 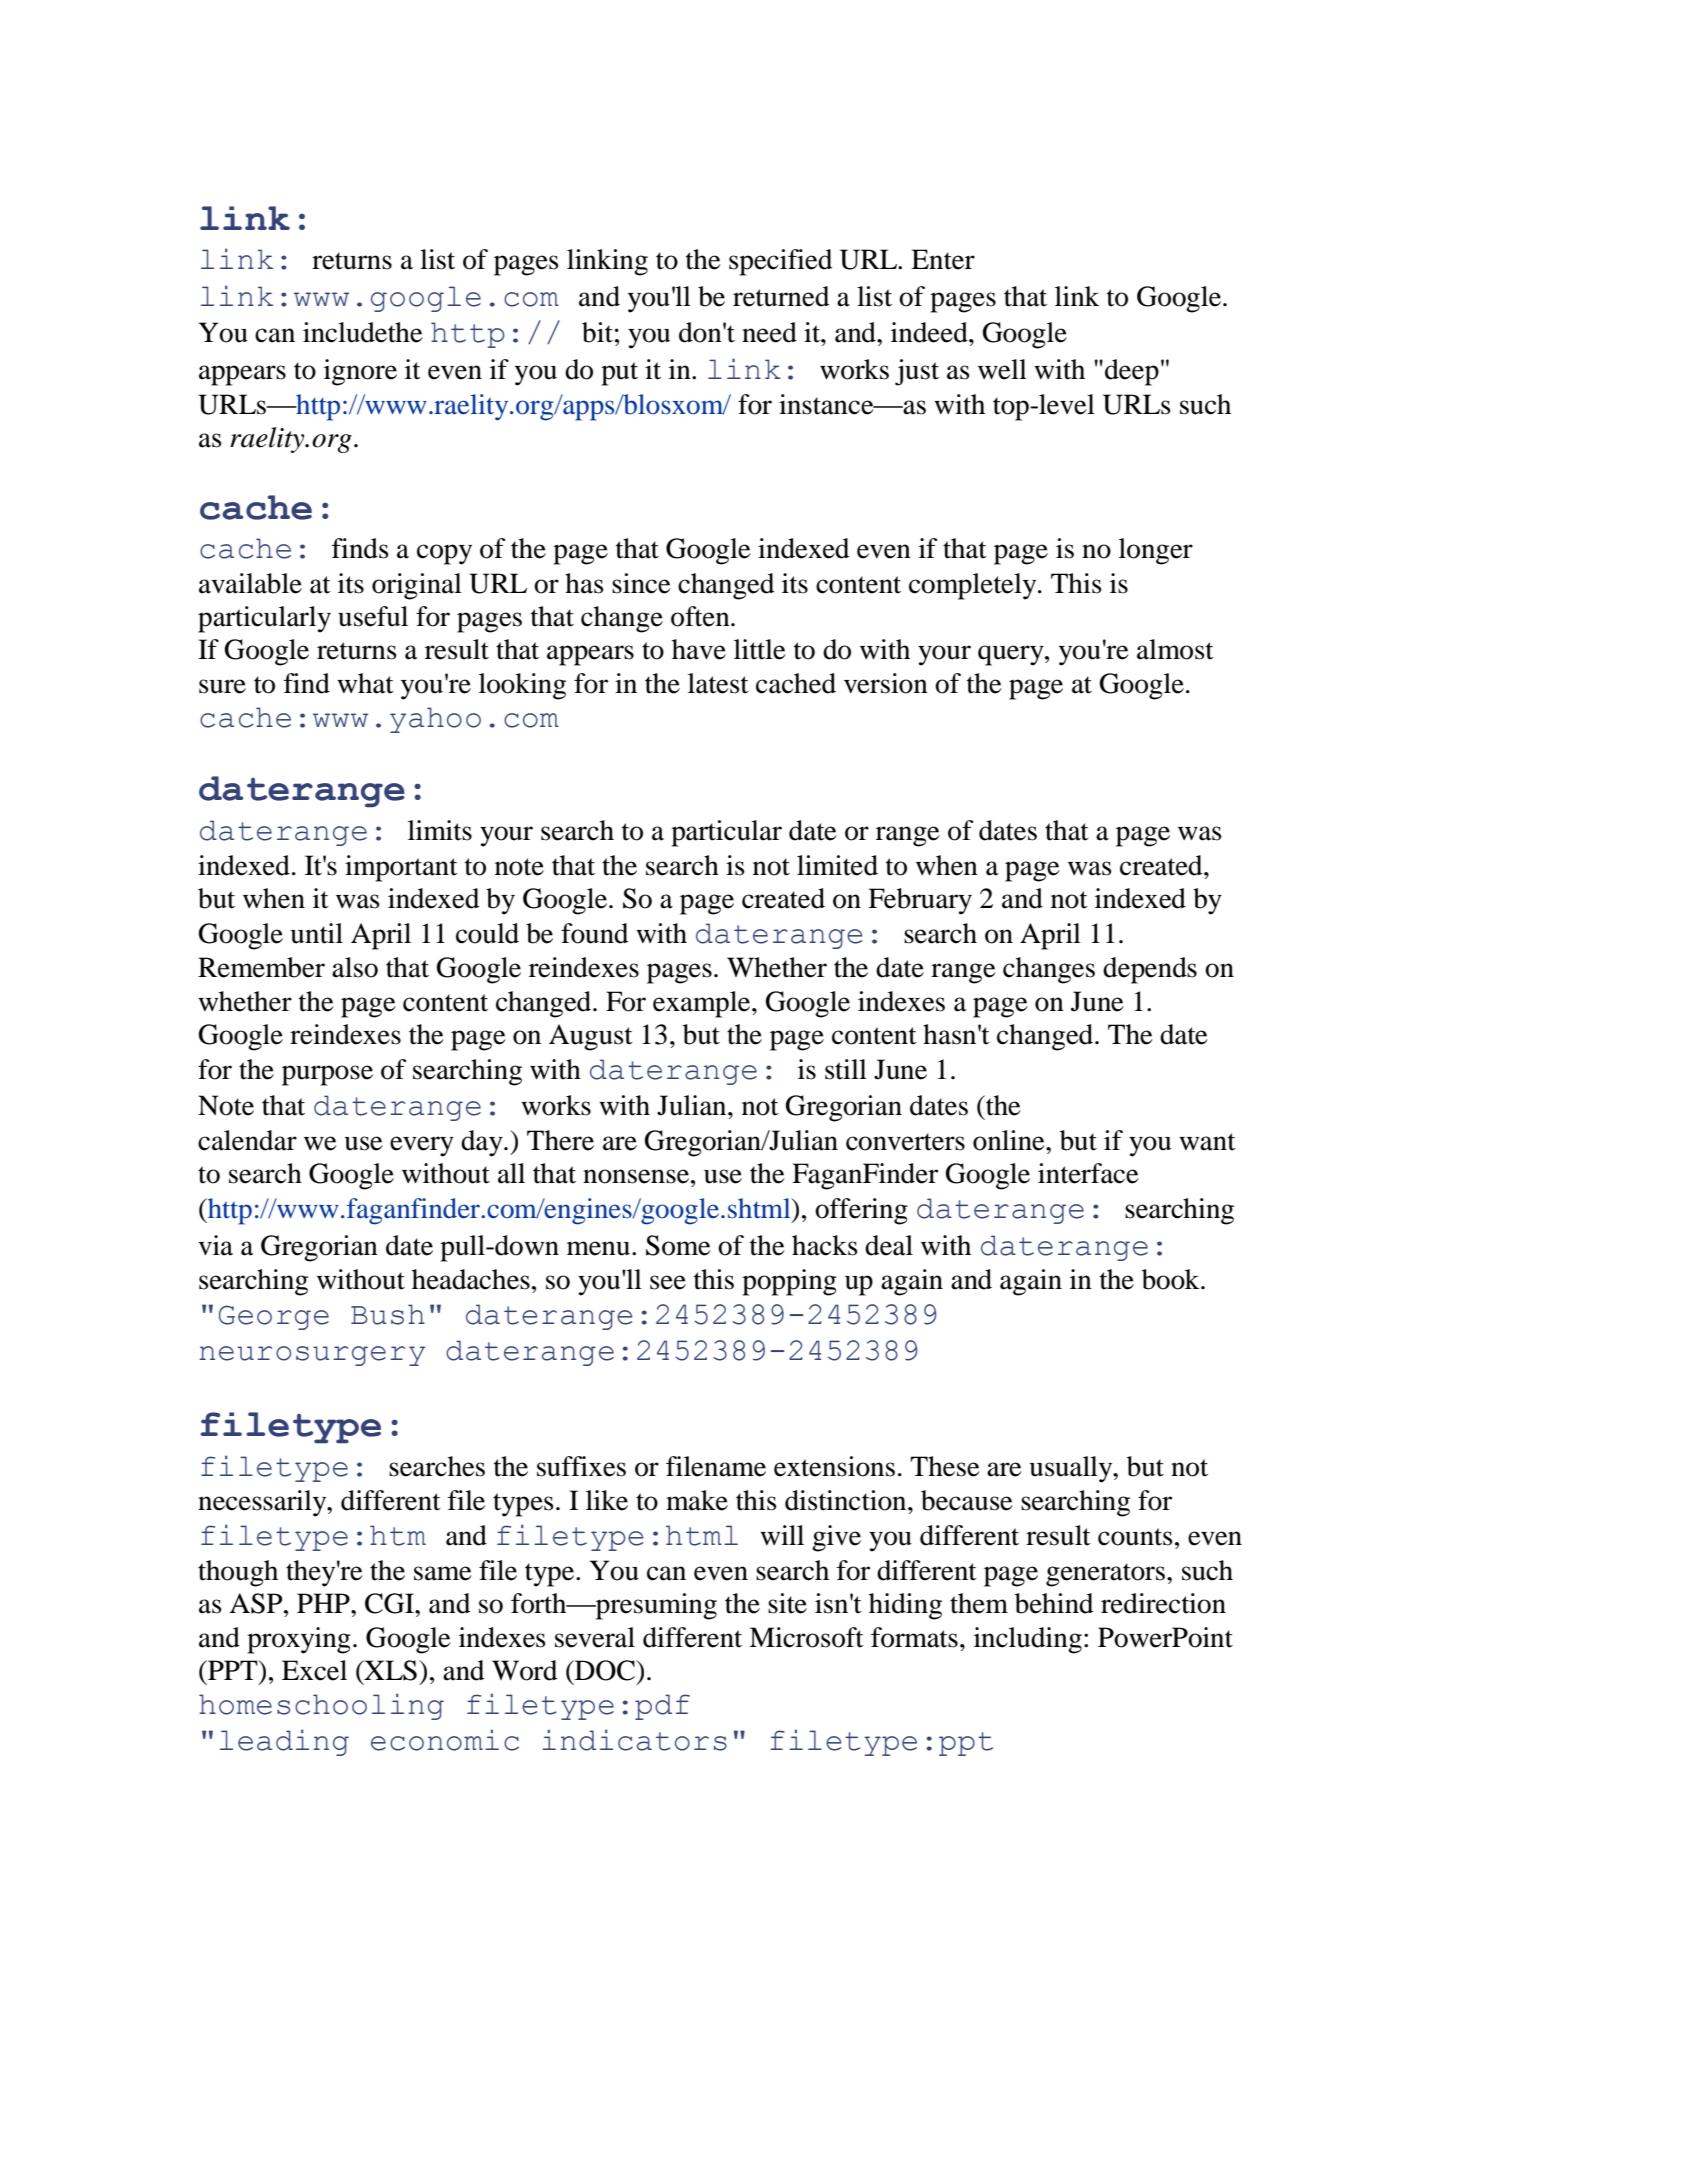 I want to click on almost, so click(x=1175, y=649).
